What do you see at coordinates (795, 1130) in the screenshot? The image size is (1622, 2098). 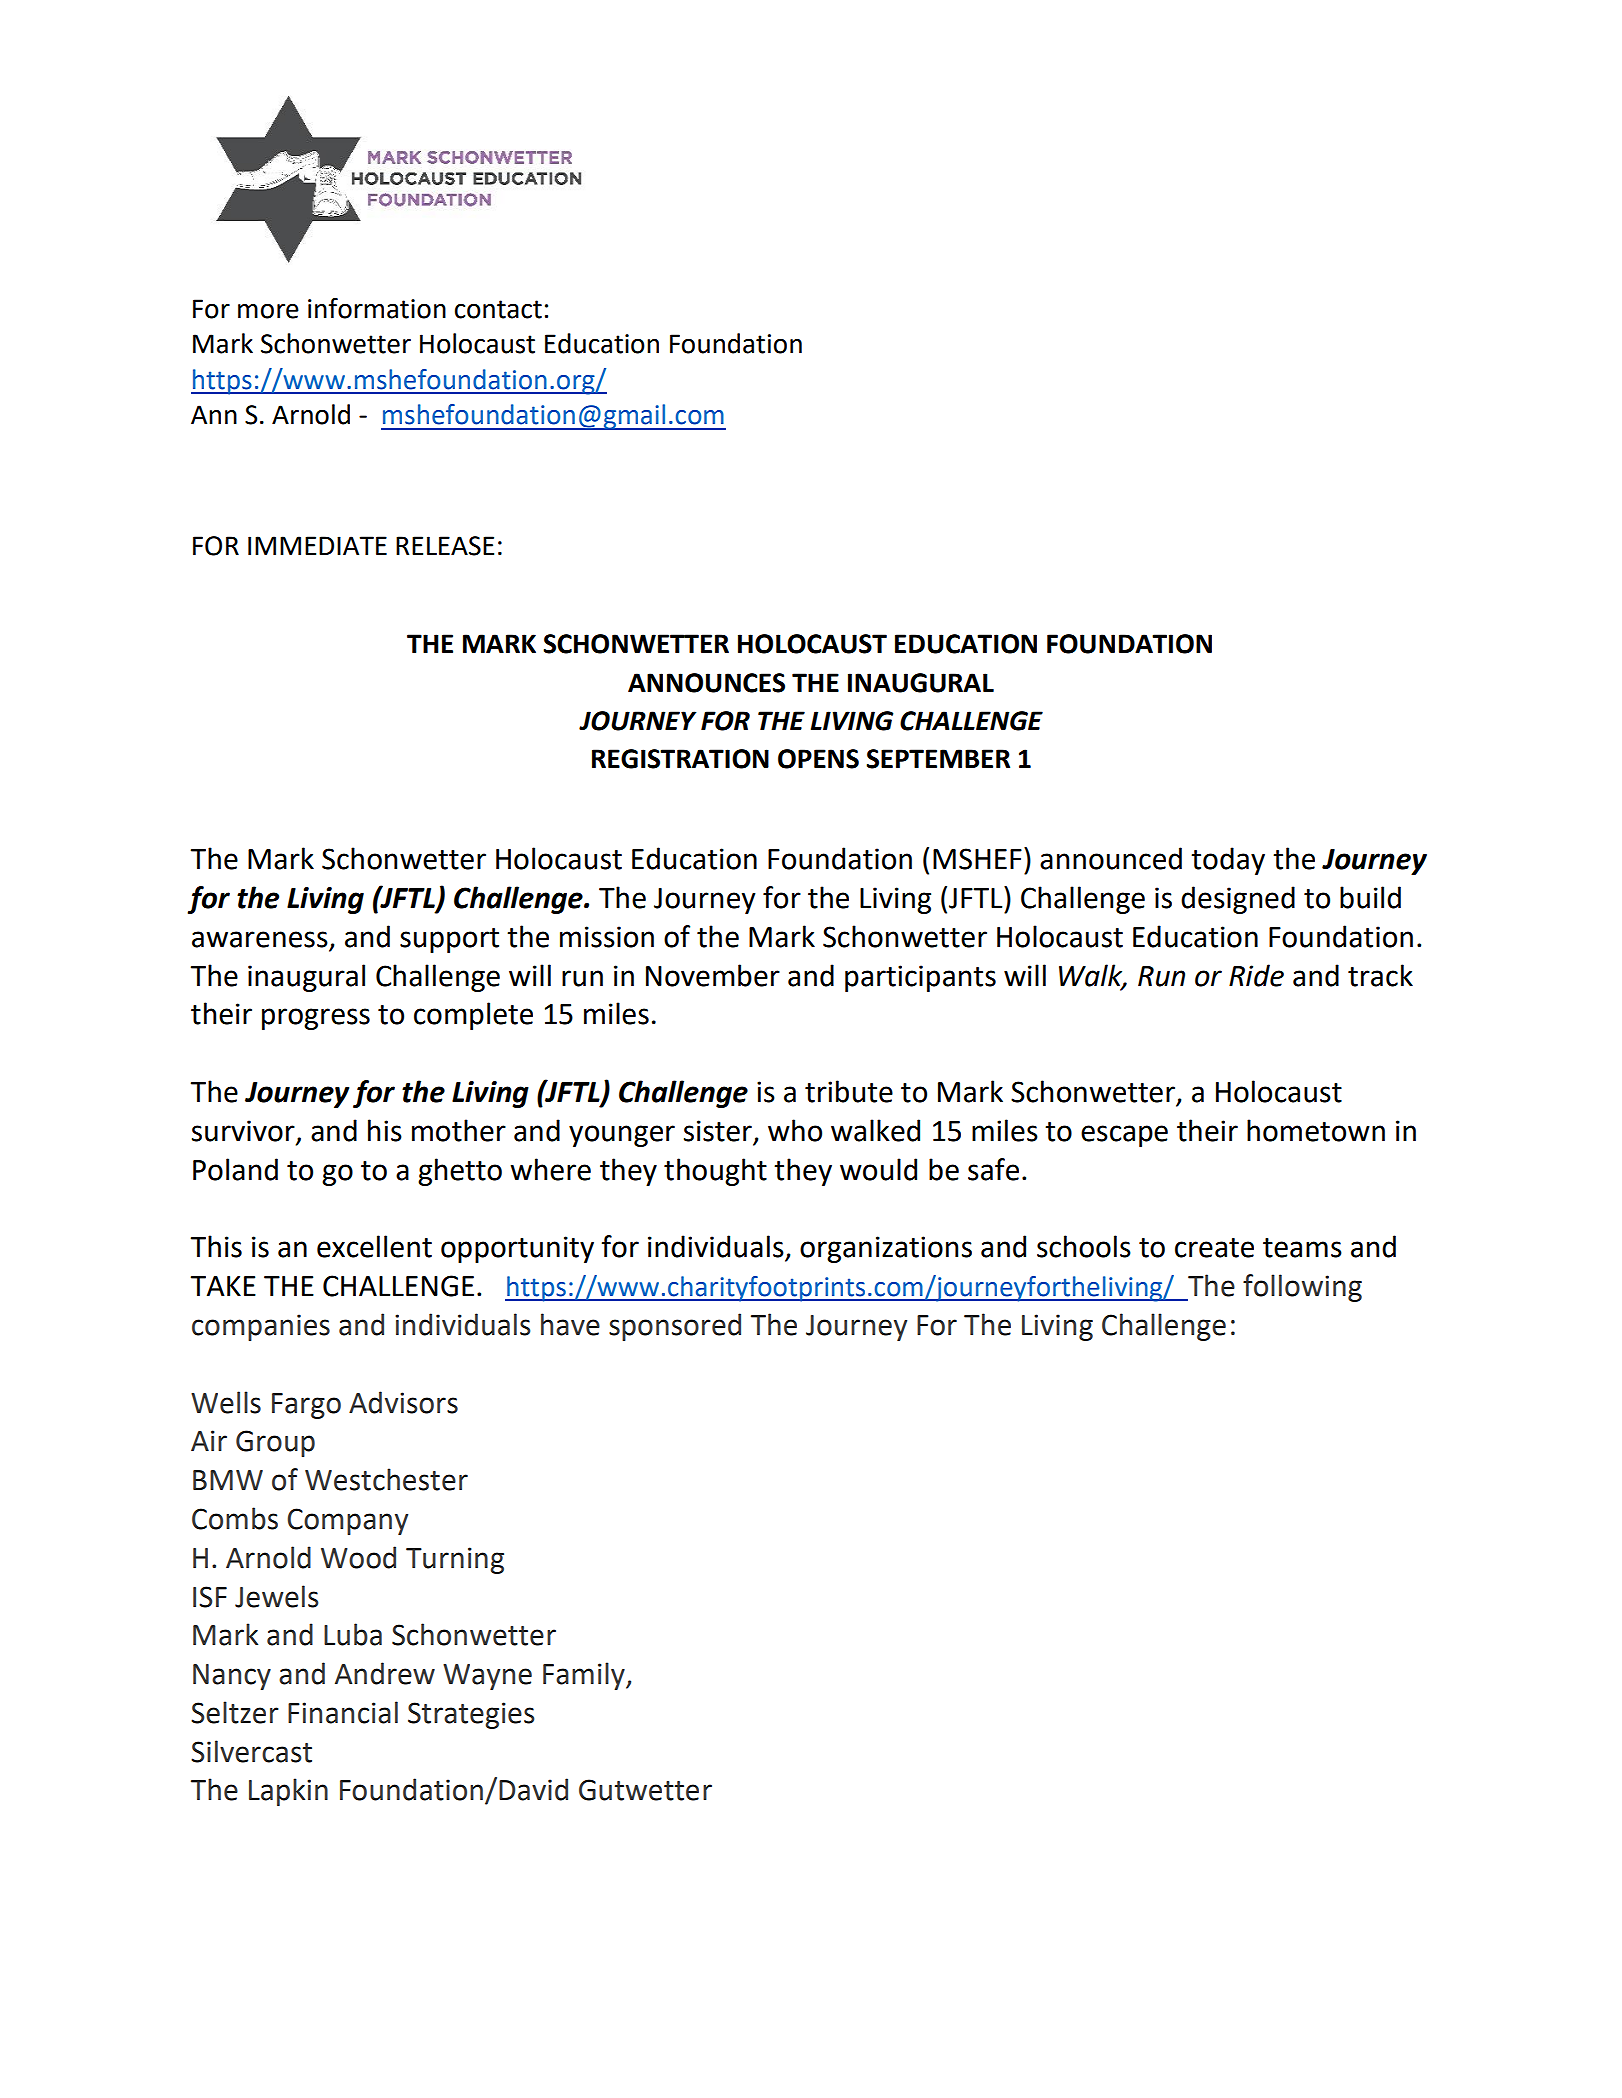 I see `who` at bounding box center [795, 1130].
